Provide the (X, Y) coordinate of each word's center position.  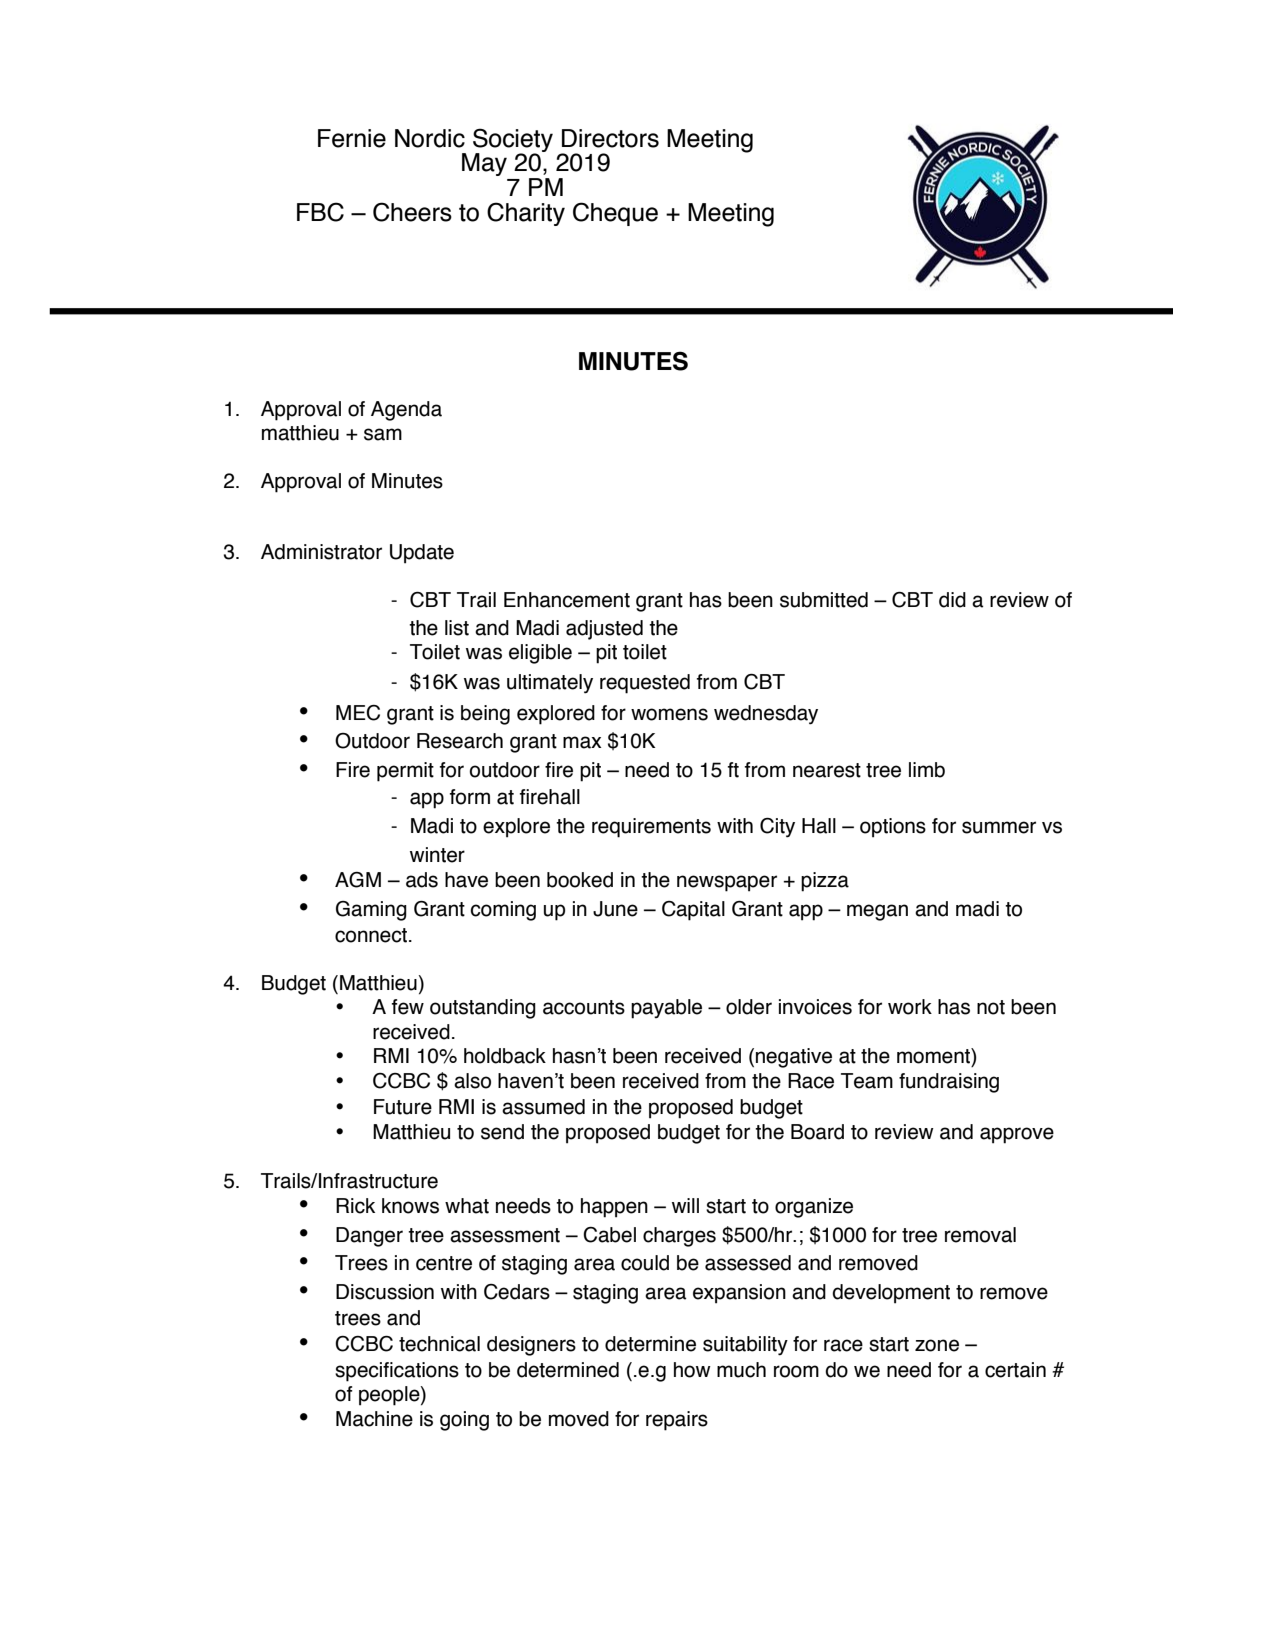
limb (927, 770)
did (952, 600)
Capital (693, 911)
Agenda (406, 411)
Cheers (412, 212)
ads (422, 880)
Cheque (615, 214)
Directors (610, 138)
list (457, 628)
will (685, 1205)
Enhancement (567, 600)
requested (645, 684)
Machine (374, 1419)
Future (403, 1107)
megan (877, 912)
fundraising (949, 1083)
